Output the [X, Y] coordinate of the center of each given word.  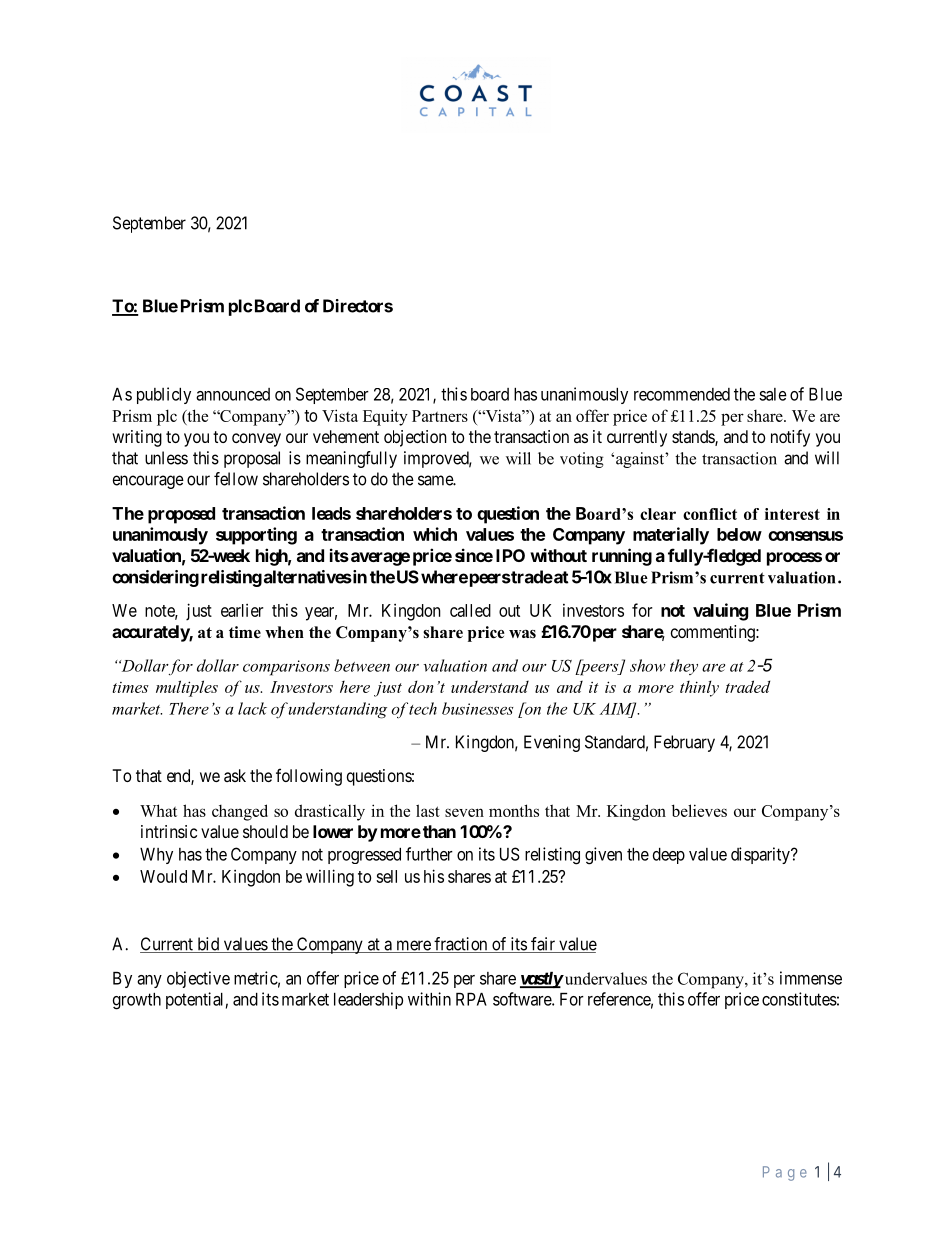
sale [773, 394]
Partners [440, 416]
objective [198, 979]
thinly [699, 688]
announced [233, 394]
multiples [187, 688]
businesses [477, 708]
